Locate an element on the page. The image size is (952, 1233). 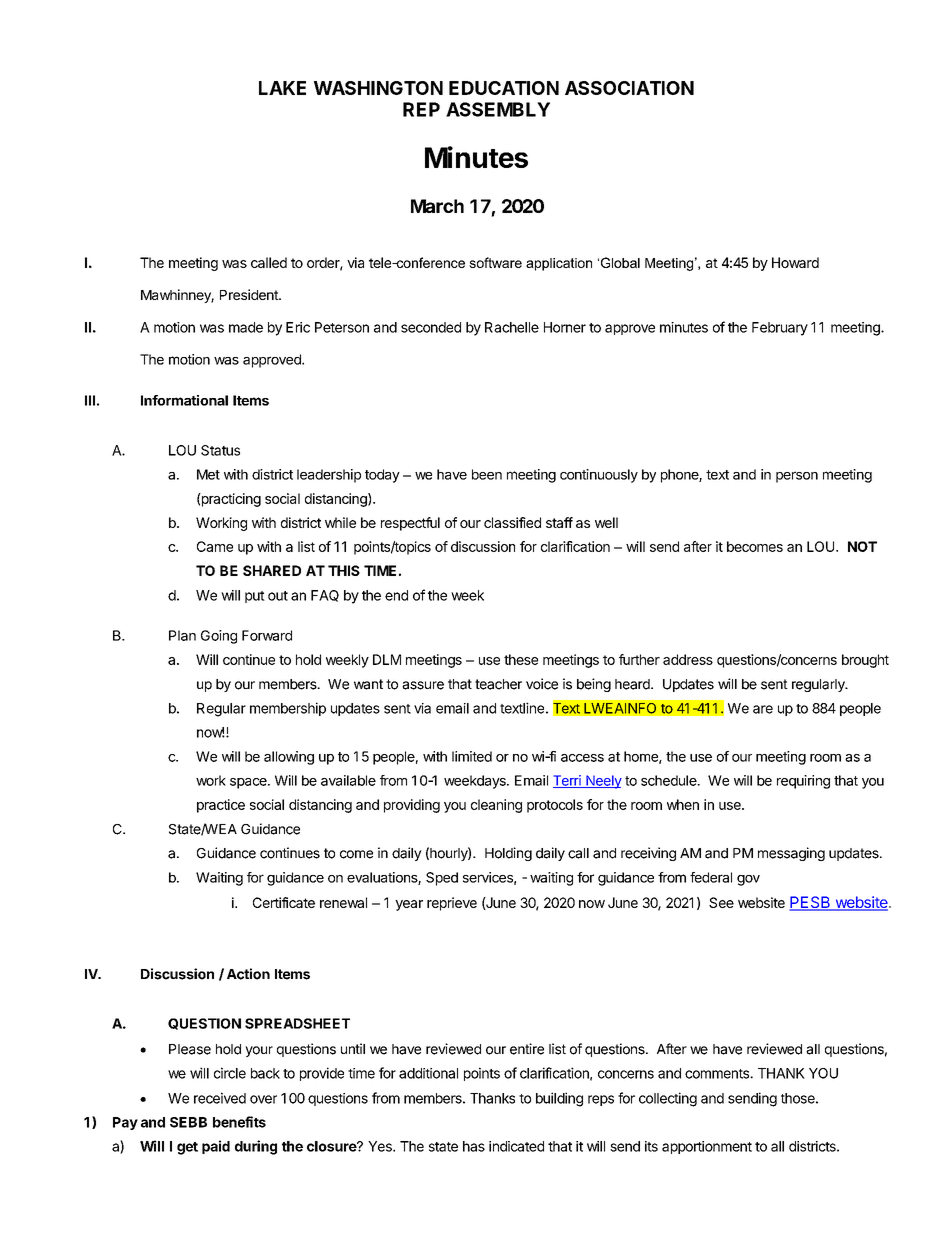
been is located at coordinates (487, 474).
